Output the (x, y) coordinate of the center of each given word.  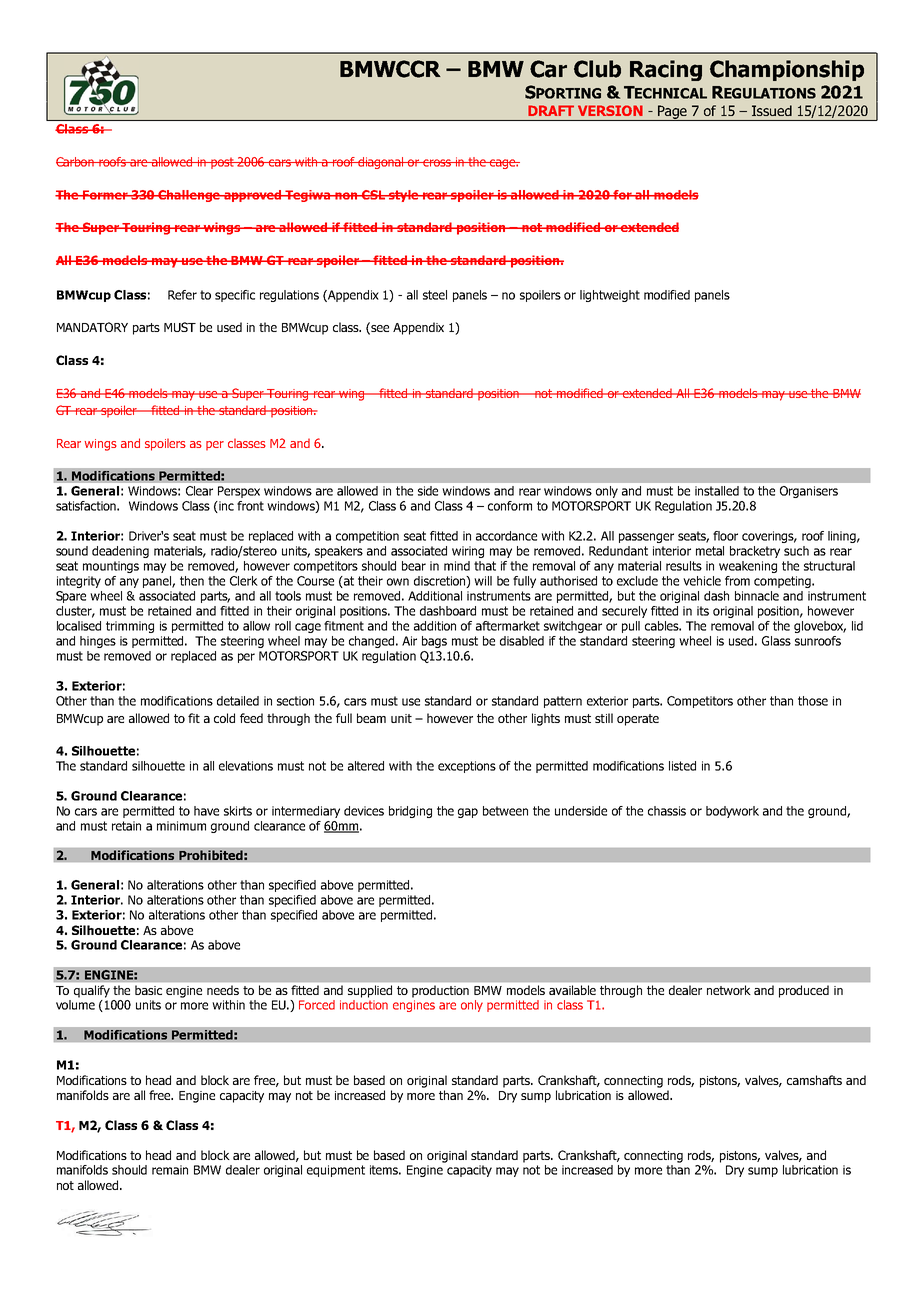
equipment (336, 1171)
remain (170, 1170)
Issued (772, 110)
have (206, 811)
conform (510, 506)
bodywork (732, 812)
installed (717, 491)
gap (468, 813)
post (222, 163)
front (250, 506)
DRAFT (551, 110)
